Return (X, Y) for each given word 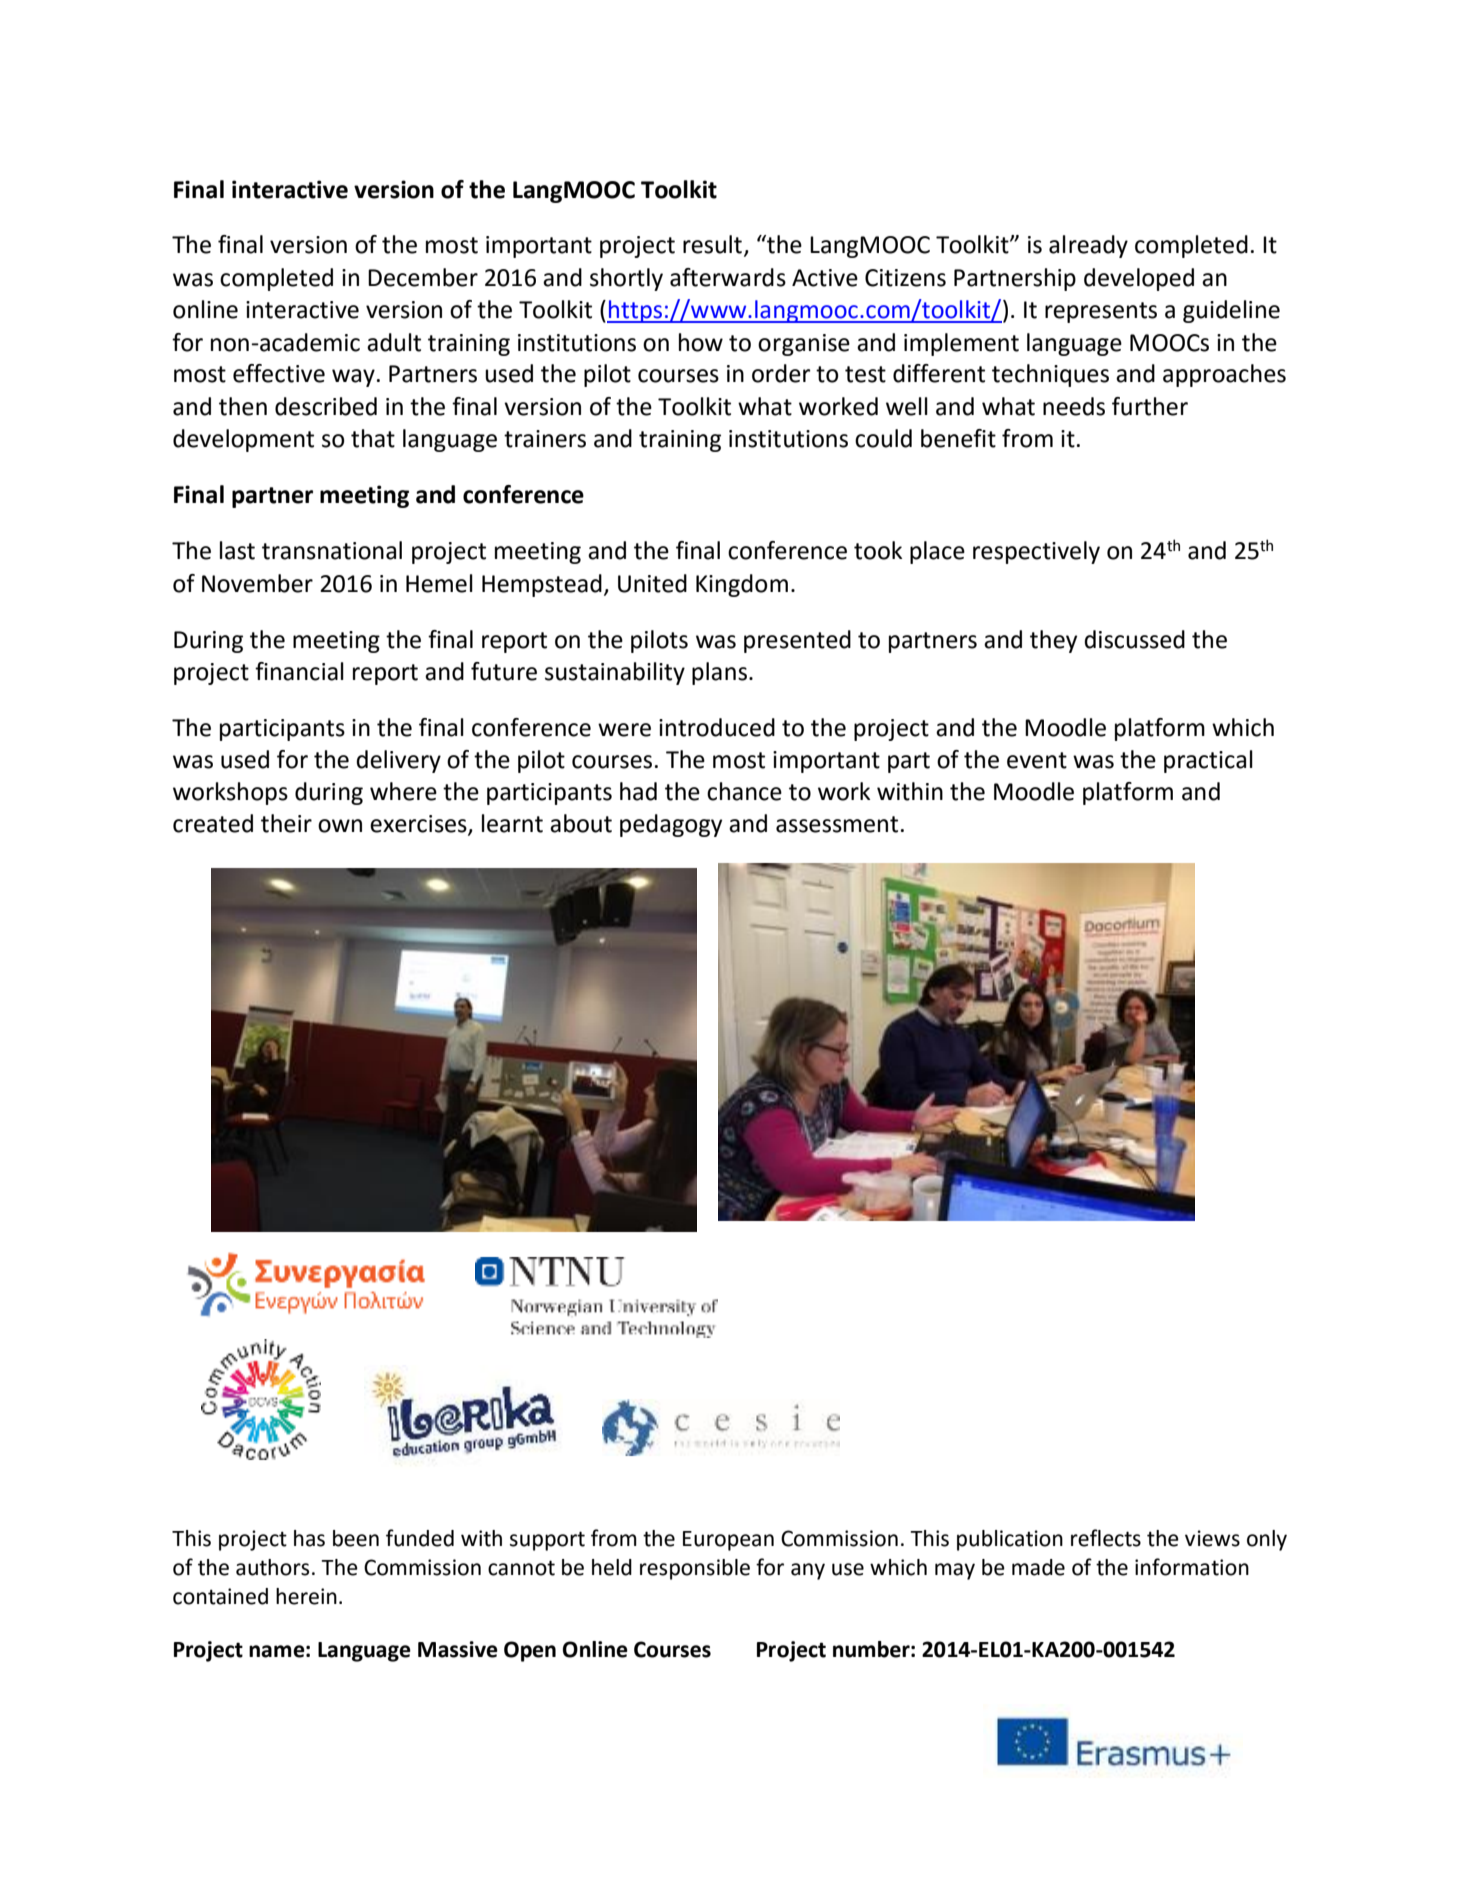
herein (306, 1596)
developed (1139, 279)
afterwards (728, 277)
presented (797, 641)
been (356, 1538)
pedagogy (671, 825)
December (423, 277)
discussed (1134, 639)
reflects (1106, 1538)
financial (299, 671)
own (340, 826)
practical (1208, 761)
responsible (695, 1569)
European (728, 1541)
